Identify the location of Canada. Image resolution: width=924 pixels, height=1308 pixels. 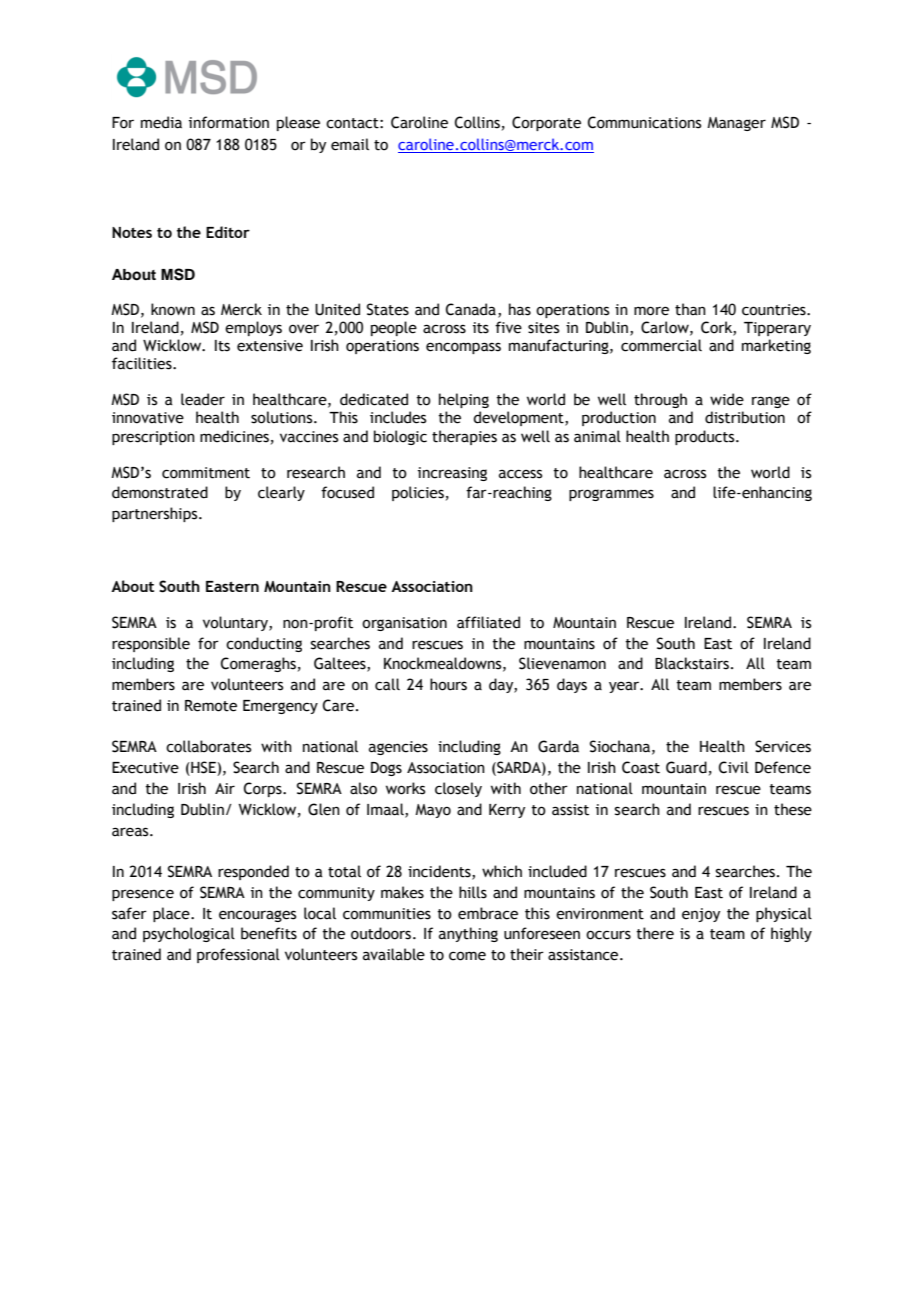
(471, 309).
